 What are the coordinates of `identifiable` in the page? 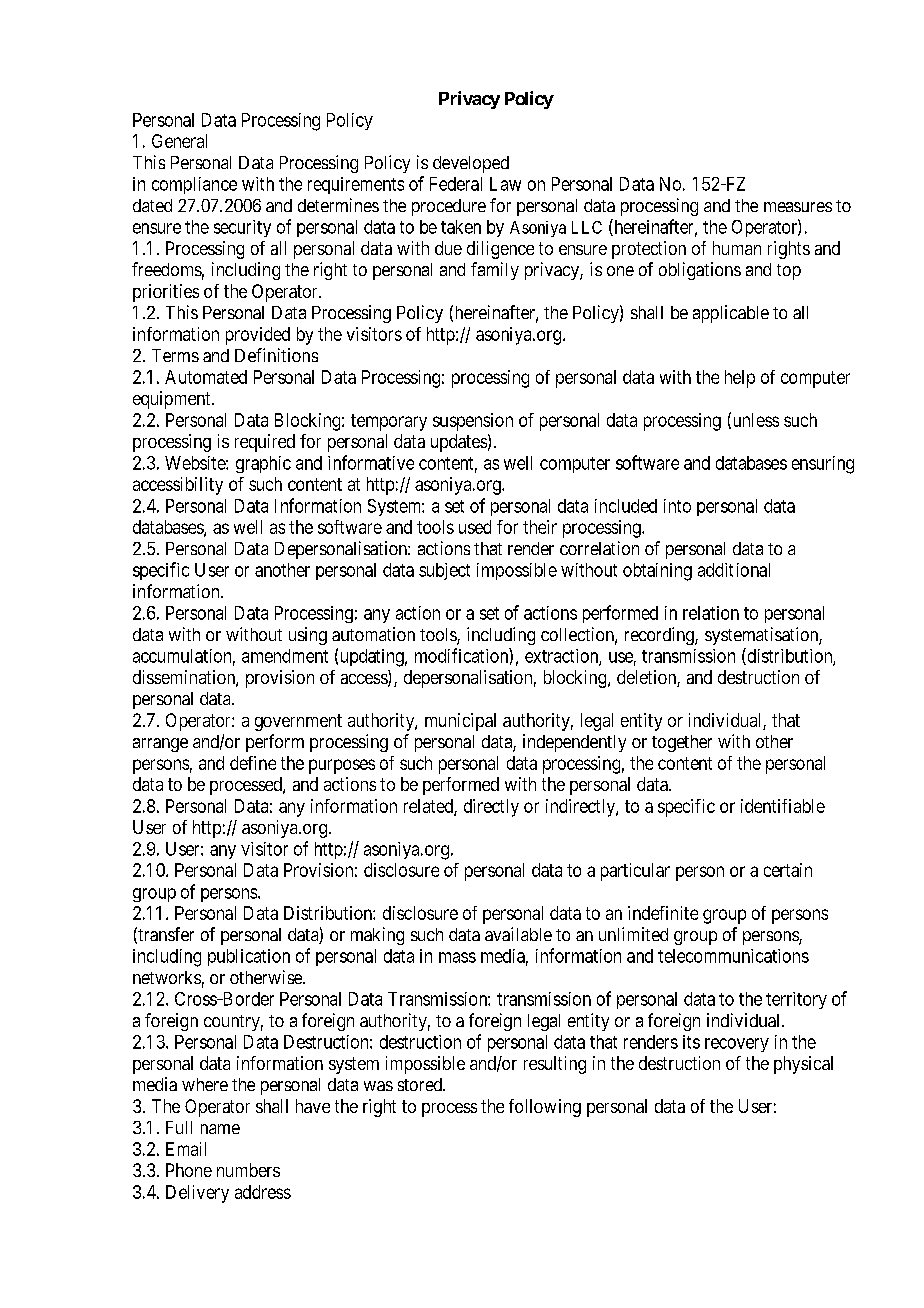 It's located at (783, 806).
